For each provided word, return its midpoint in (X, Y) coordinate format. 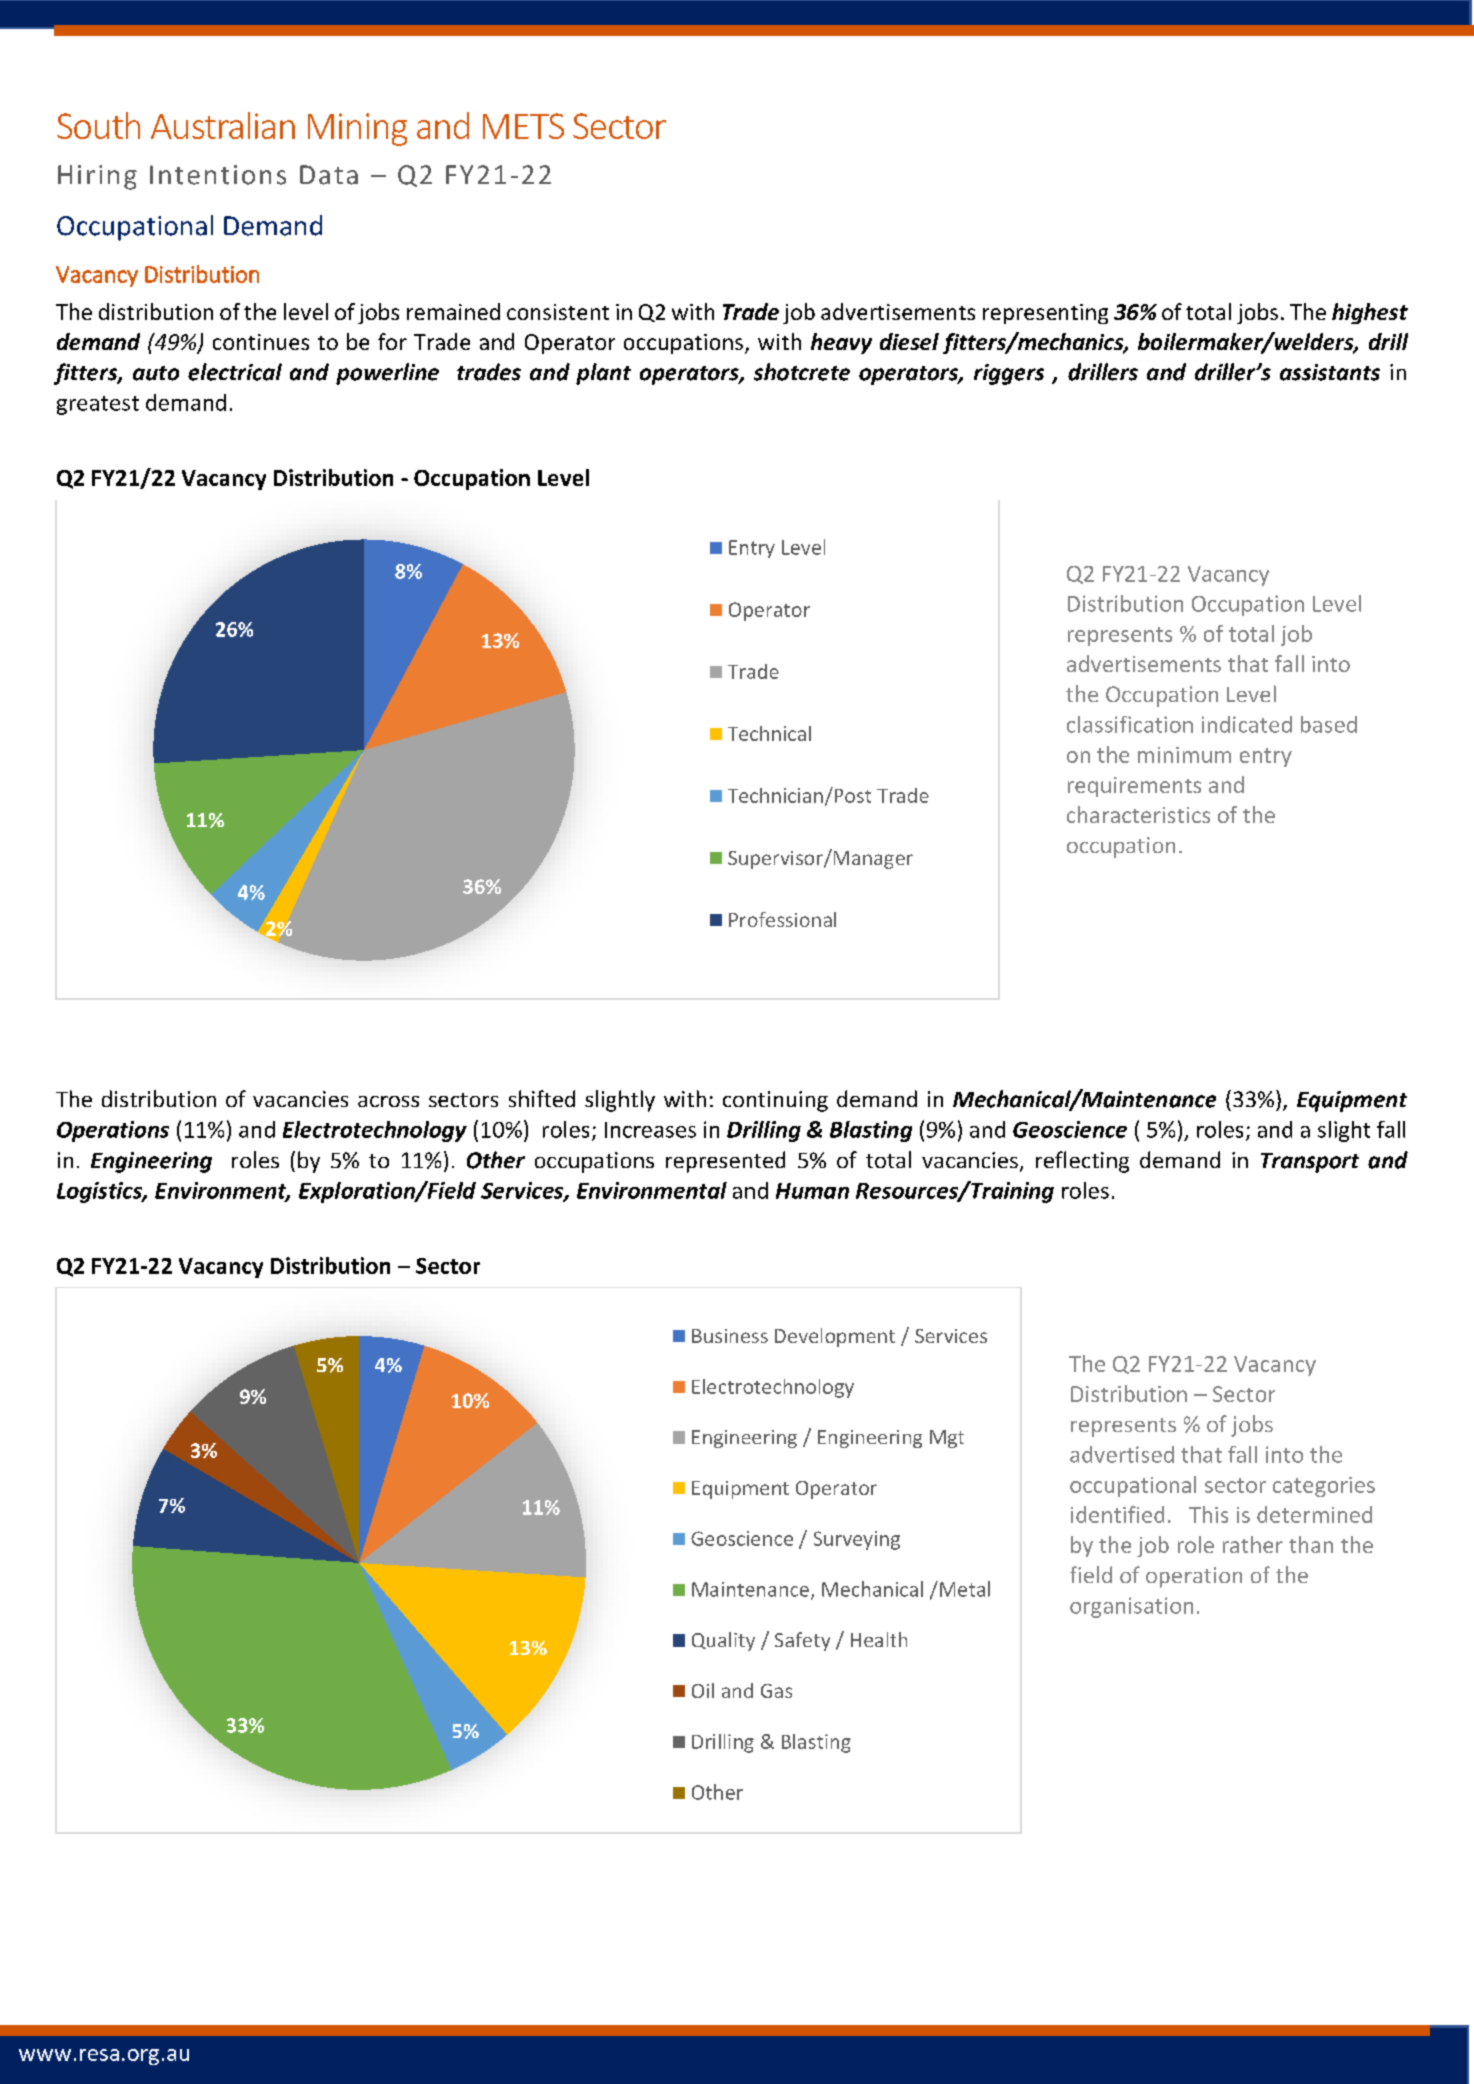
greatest (98, 405)
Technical (769, 733)
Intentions (218, 175)
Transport (1310, 1163)
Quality (723, 1641)
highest (1370, 313)
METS (523, 126)
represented (725, 1162)
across (388, 1101)
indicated (1247, 724)
